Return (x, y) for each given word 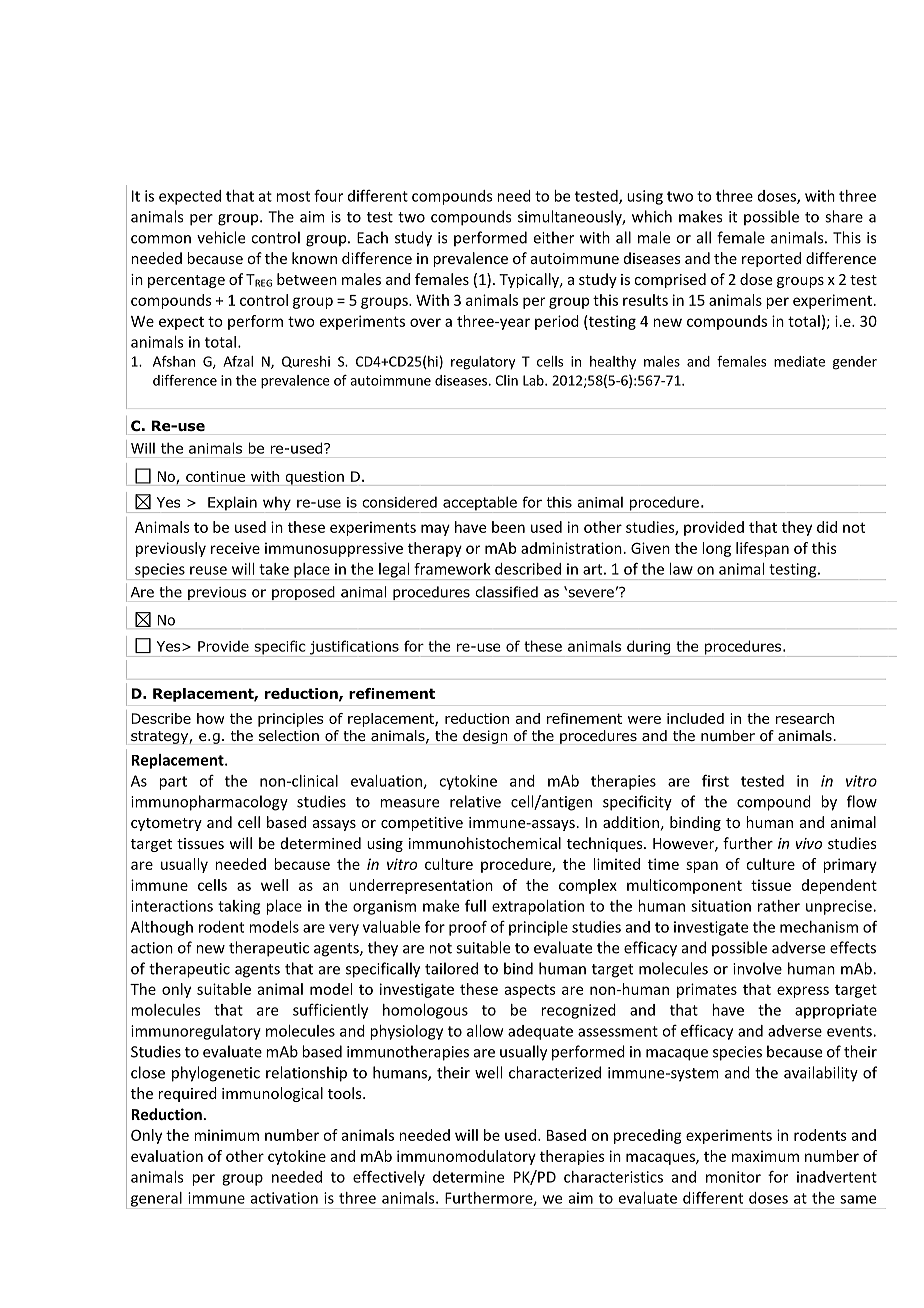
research (805, 718)
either (554, 237)
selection (289, 735)
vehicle (221, 237)
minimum (226, 1135)
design (485, 737)
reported (771, 259)
